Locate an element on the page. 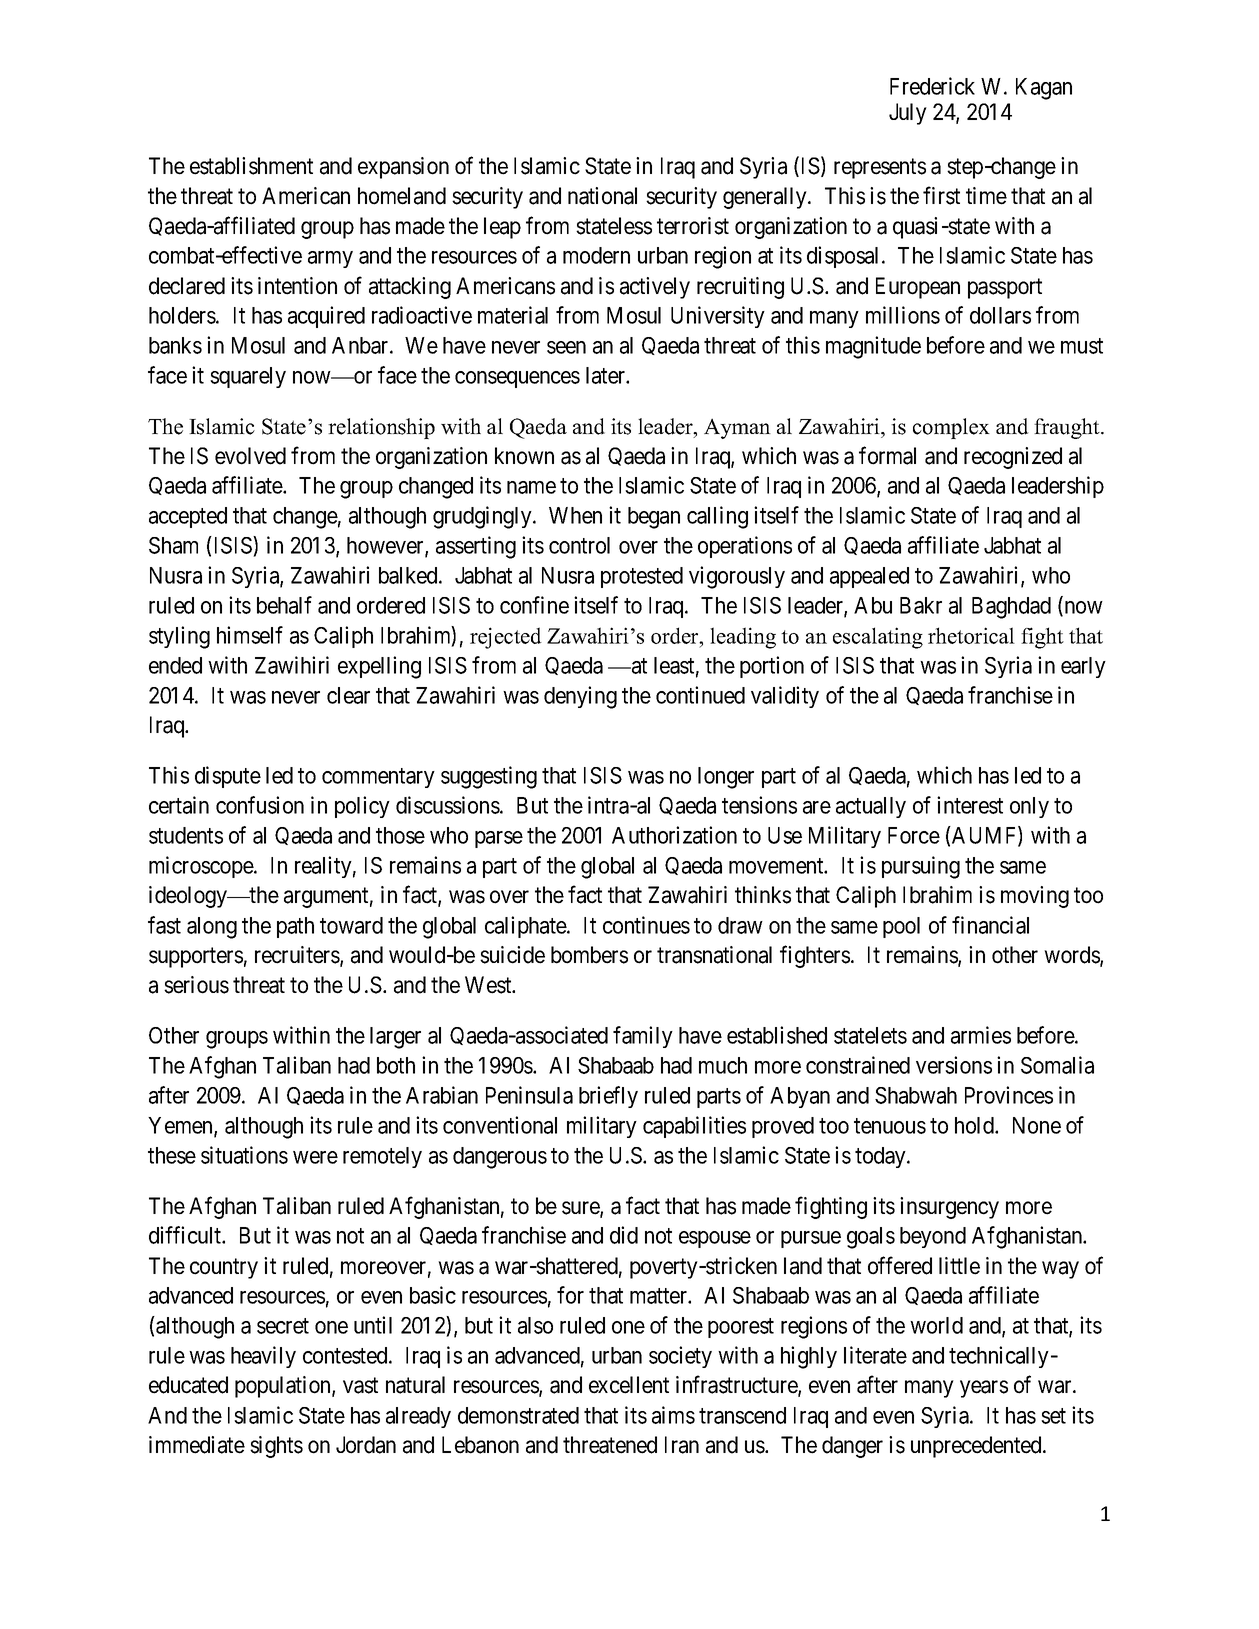 The image size is (1259, 1629). Baghdad is located at coordinates (1011, 608).
